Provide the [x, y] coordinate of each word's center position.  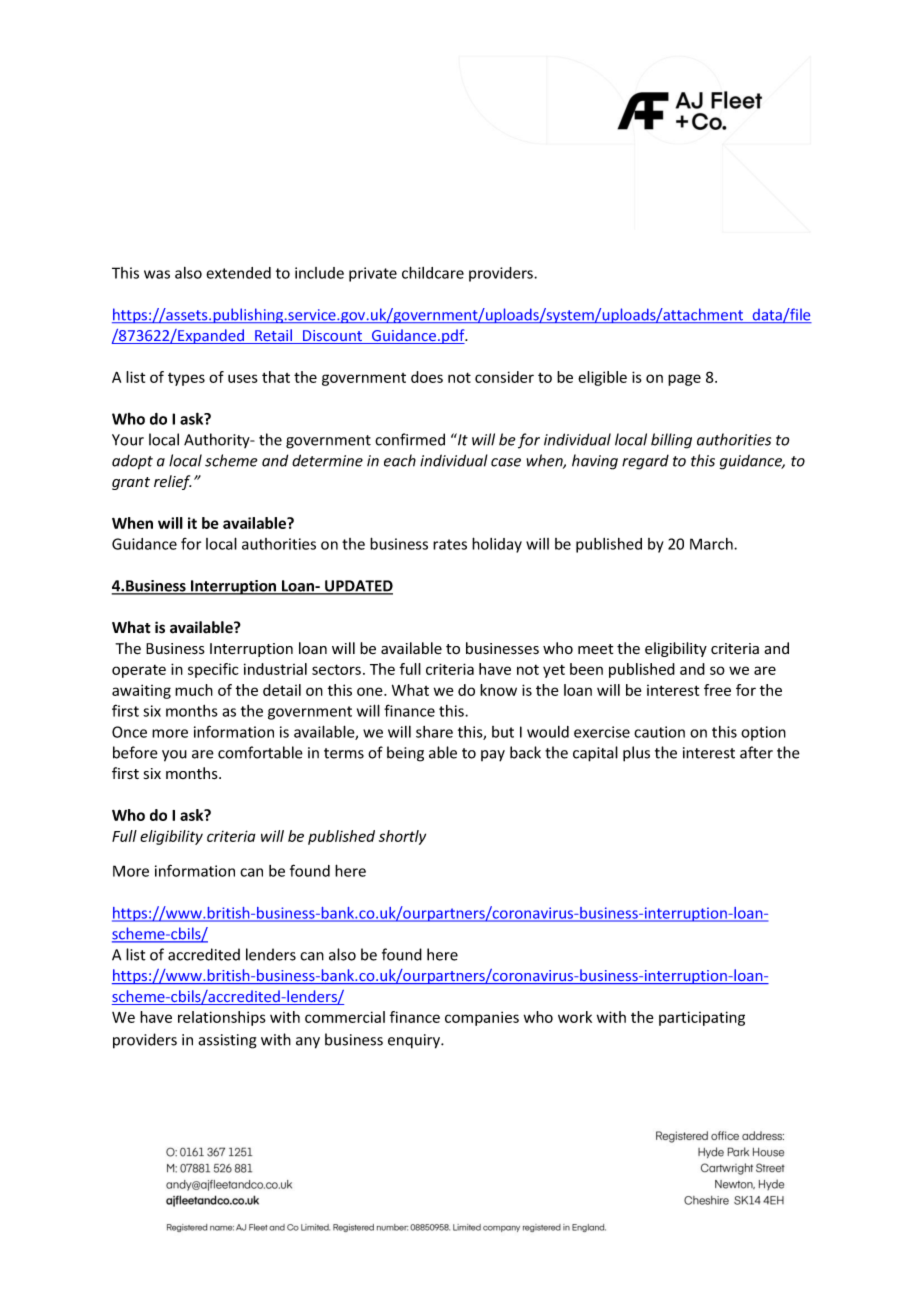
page [684, 380]
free [717, 690]
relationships [222, 1018]
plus [636, 754]
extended [238, 273]
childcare [433, 272]
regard [645, 462]
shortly [402, 837]
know [498, 690]
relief [172, 482]
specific [213, 670]
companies [482, 1018]
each [400, 460]
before [135, 752]
